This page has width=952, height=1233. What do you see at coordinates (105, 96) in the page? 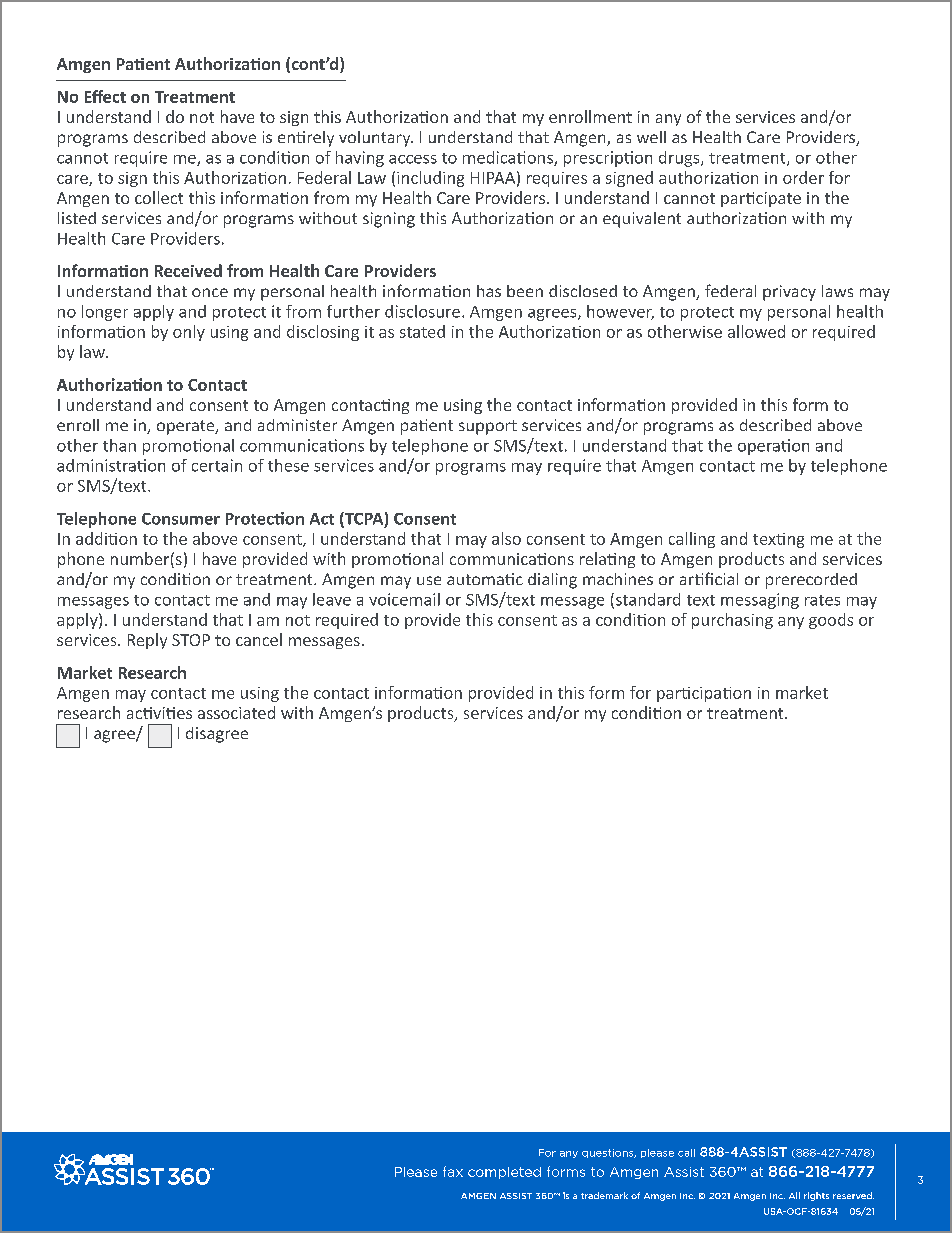
I see `Effect` at bounding box center [105, 96].
